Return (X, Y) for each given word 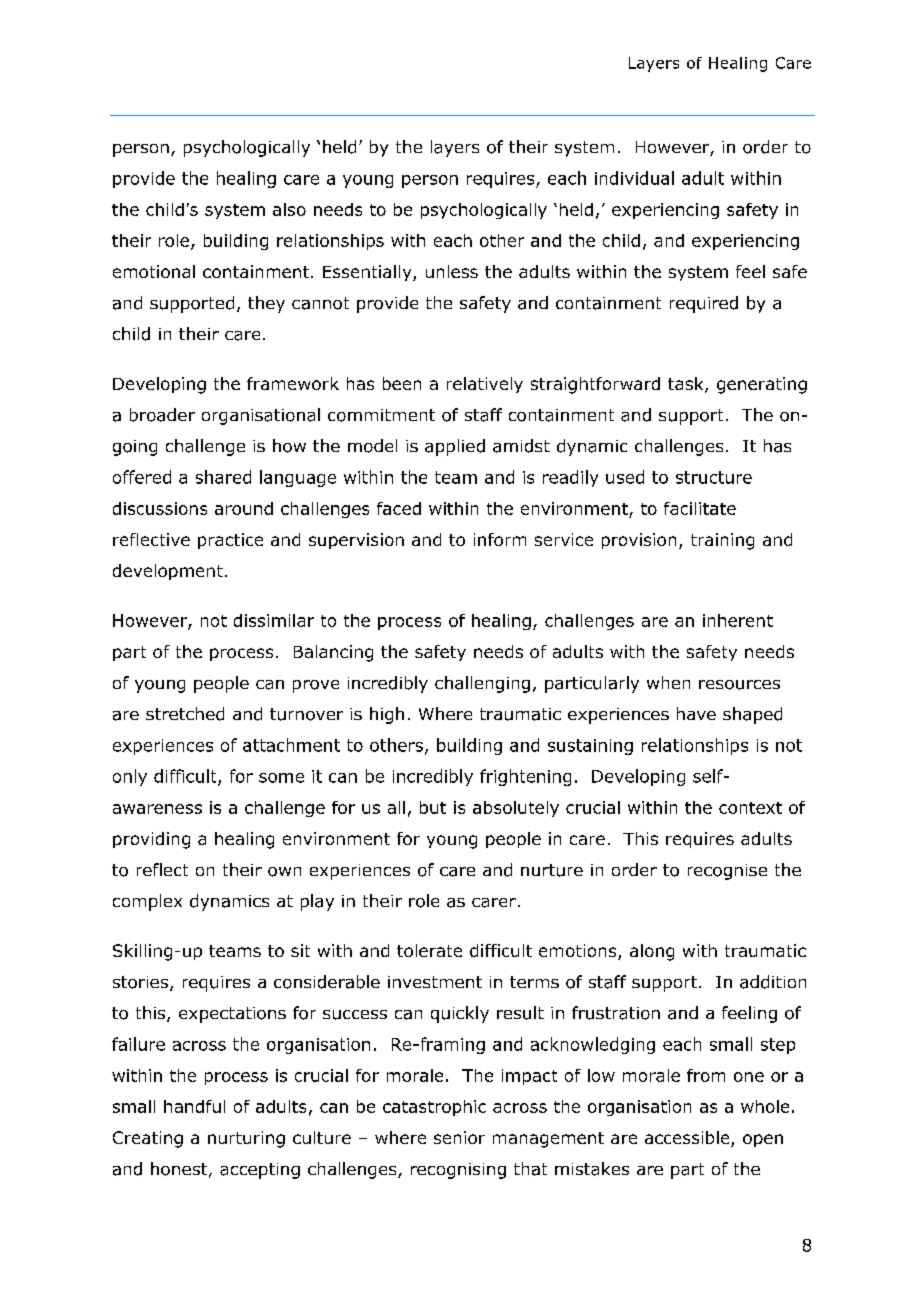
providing (151, 840)
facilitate (700, 508)
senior (459, 1137)
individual (634, 178)
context (750, 808)
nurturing (246, 1139)
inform (500, 539)
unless (452, 271)
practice (230, 541)
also (289, 209)
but (433, 807)
